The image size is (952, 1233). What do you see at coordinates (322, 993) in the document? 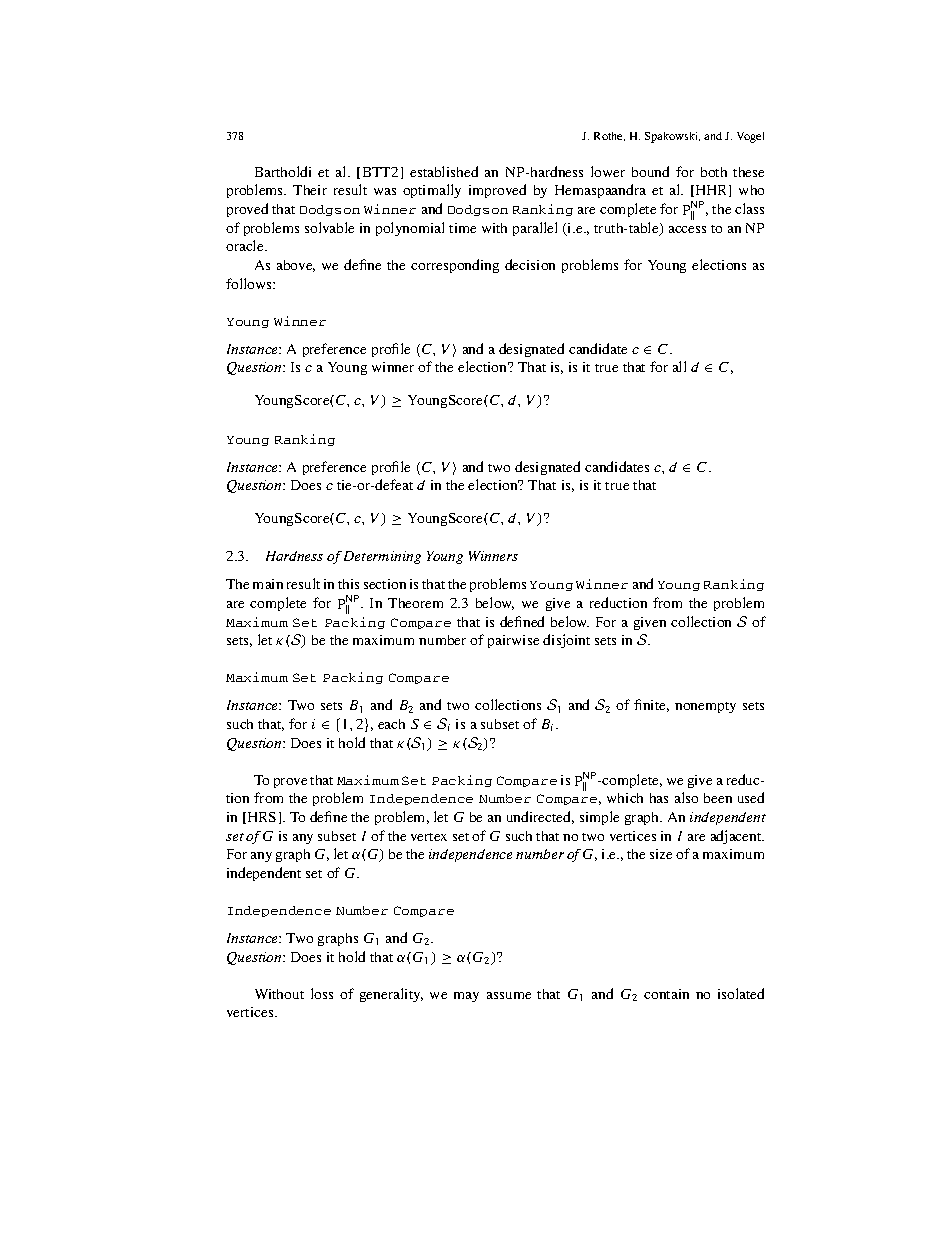
I see `loss` at bounding box center [322, 993].
